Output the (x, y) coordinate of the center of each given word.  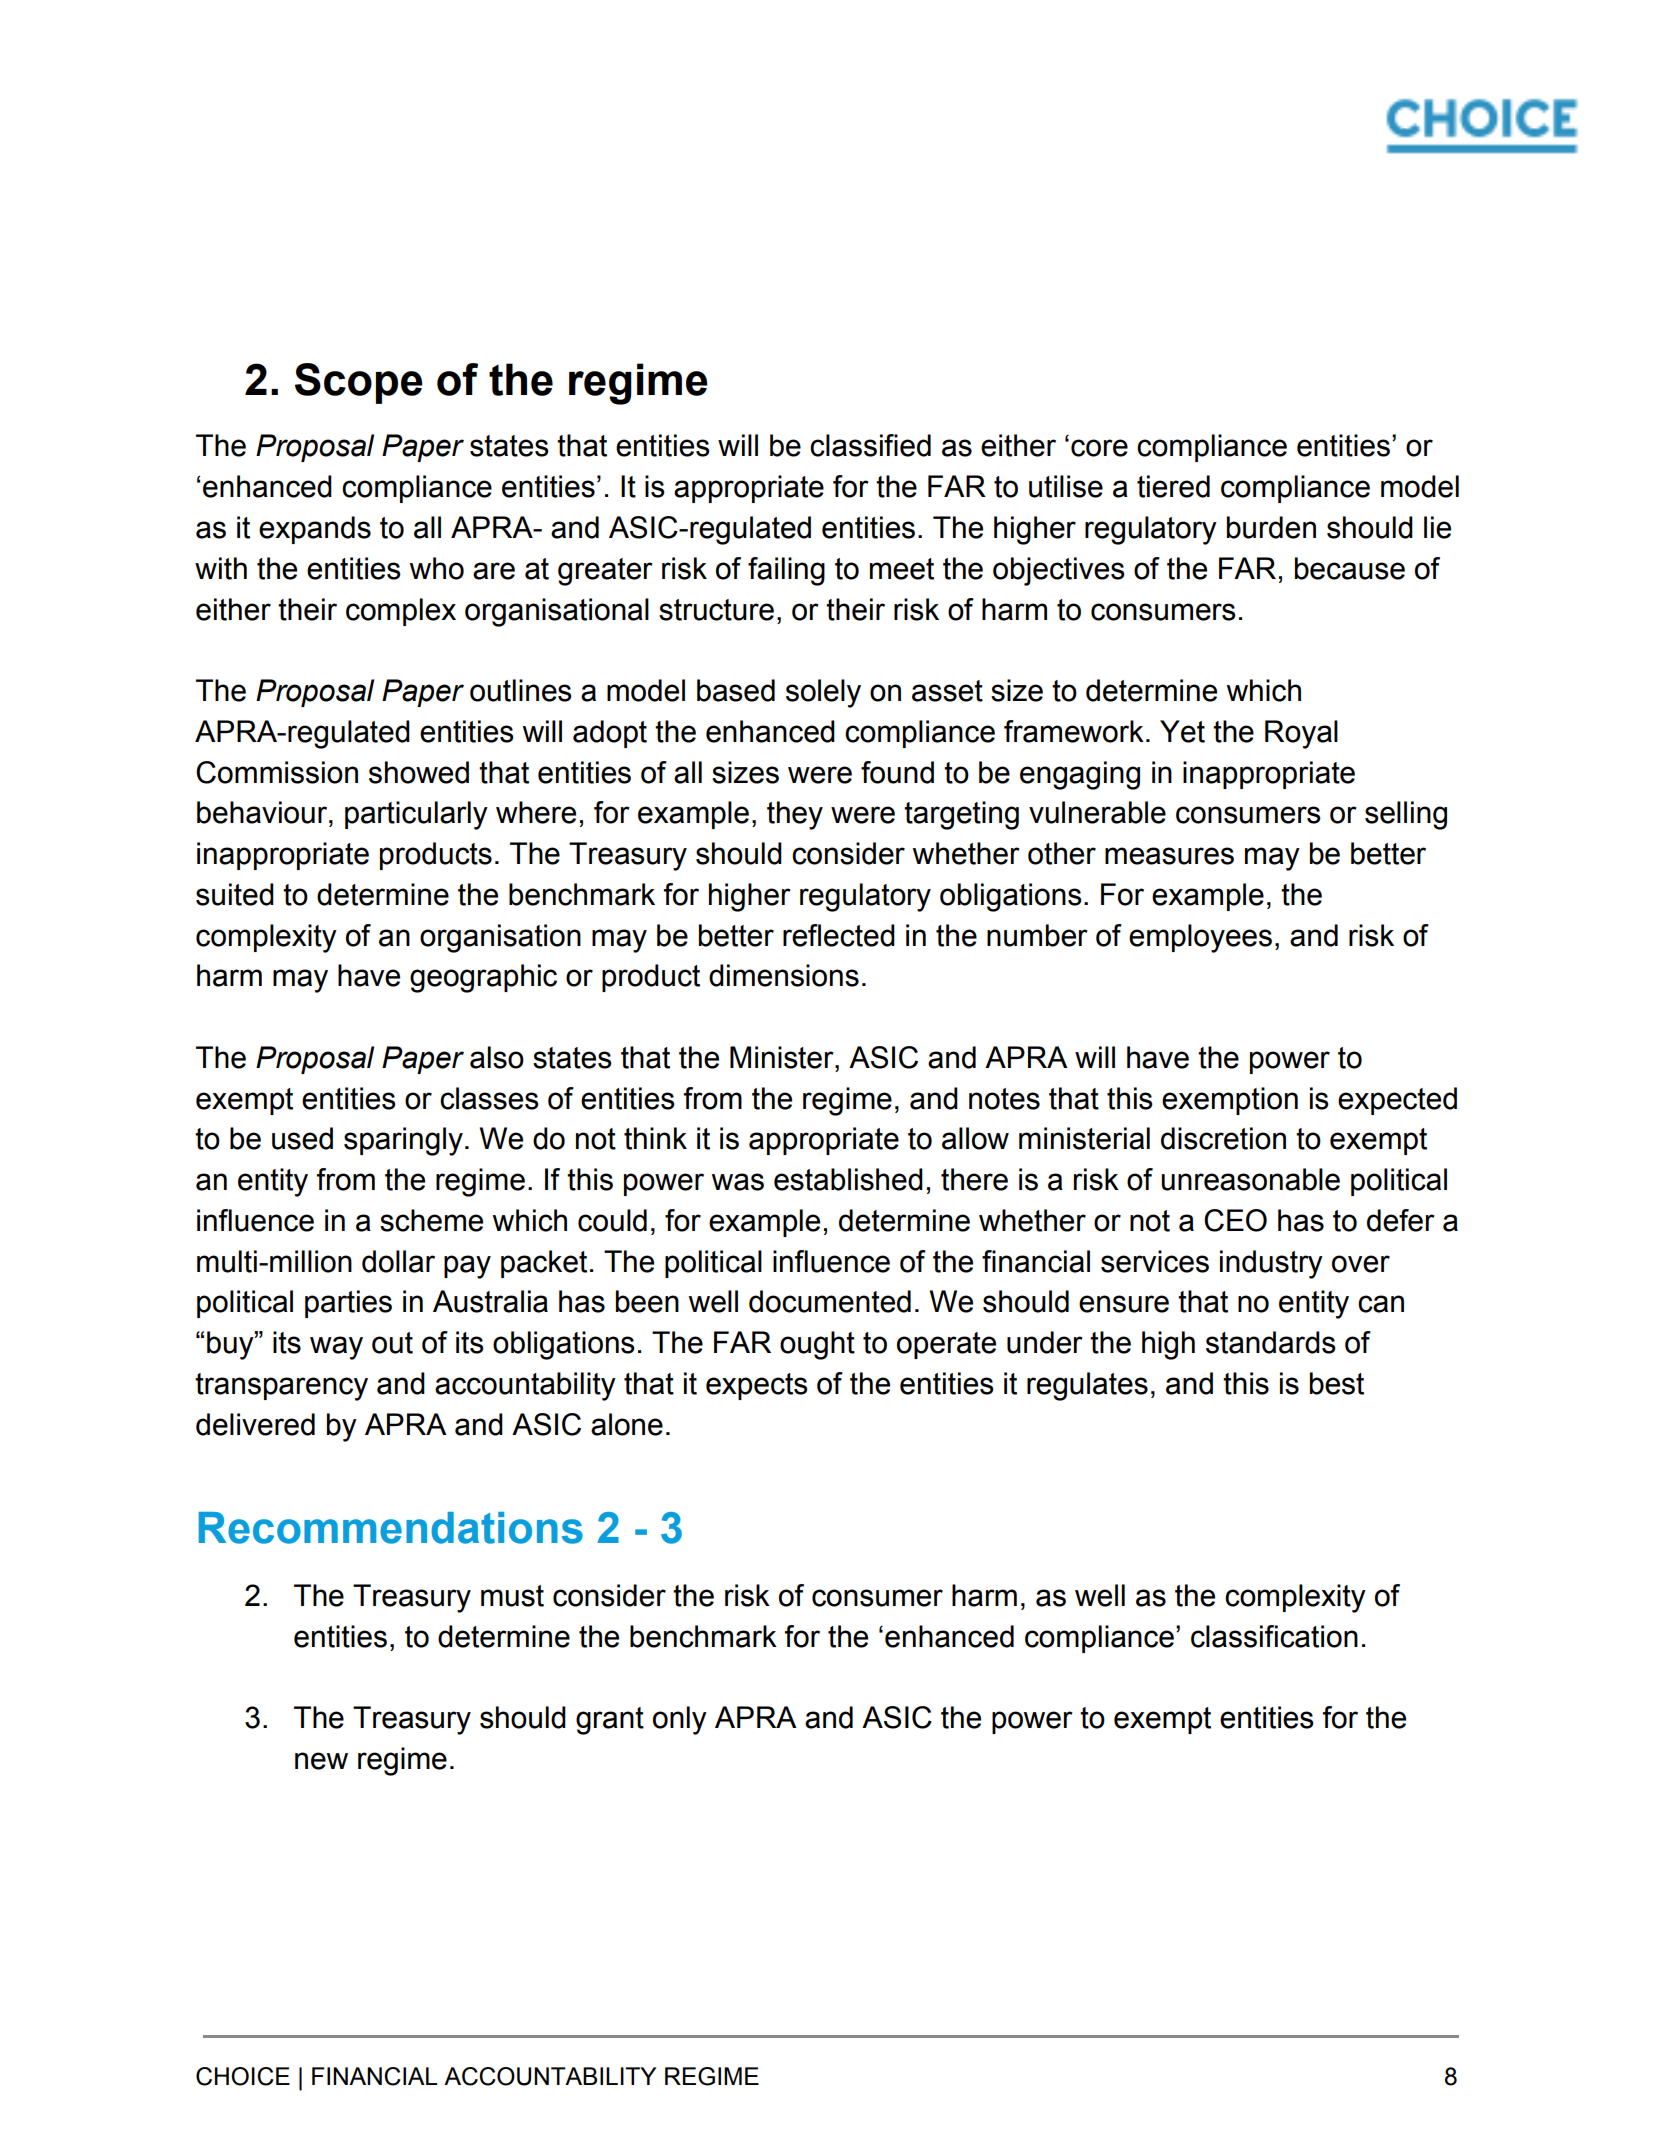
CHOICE (243, 2076)
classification (1274, 1636)
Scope (359, 383)
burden (1271, 527)
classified (870, 445)
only (680, 1720)
